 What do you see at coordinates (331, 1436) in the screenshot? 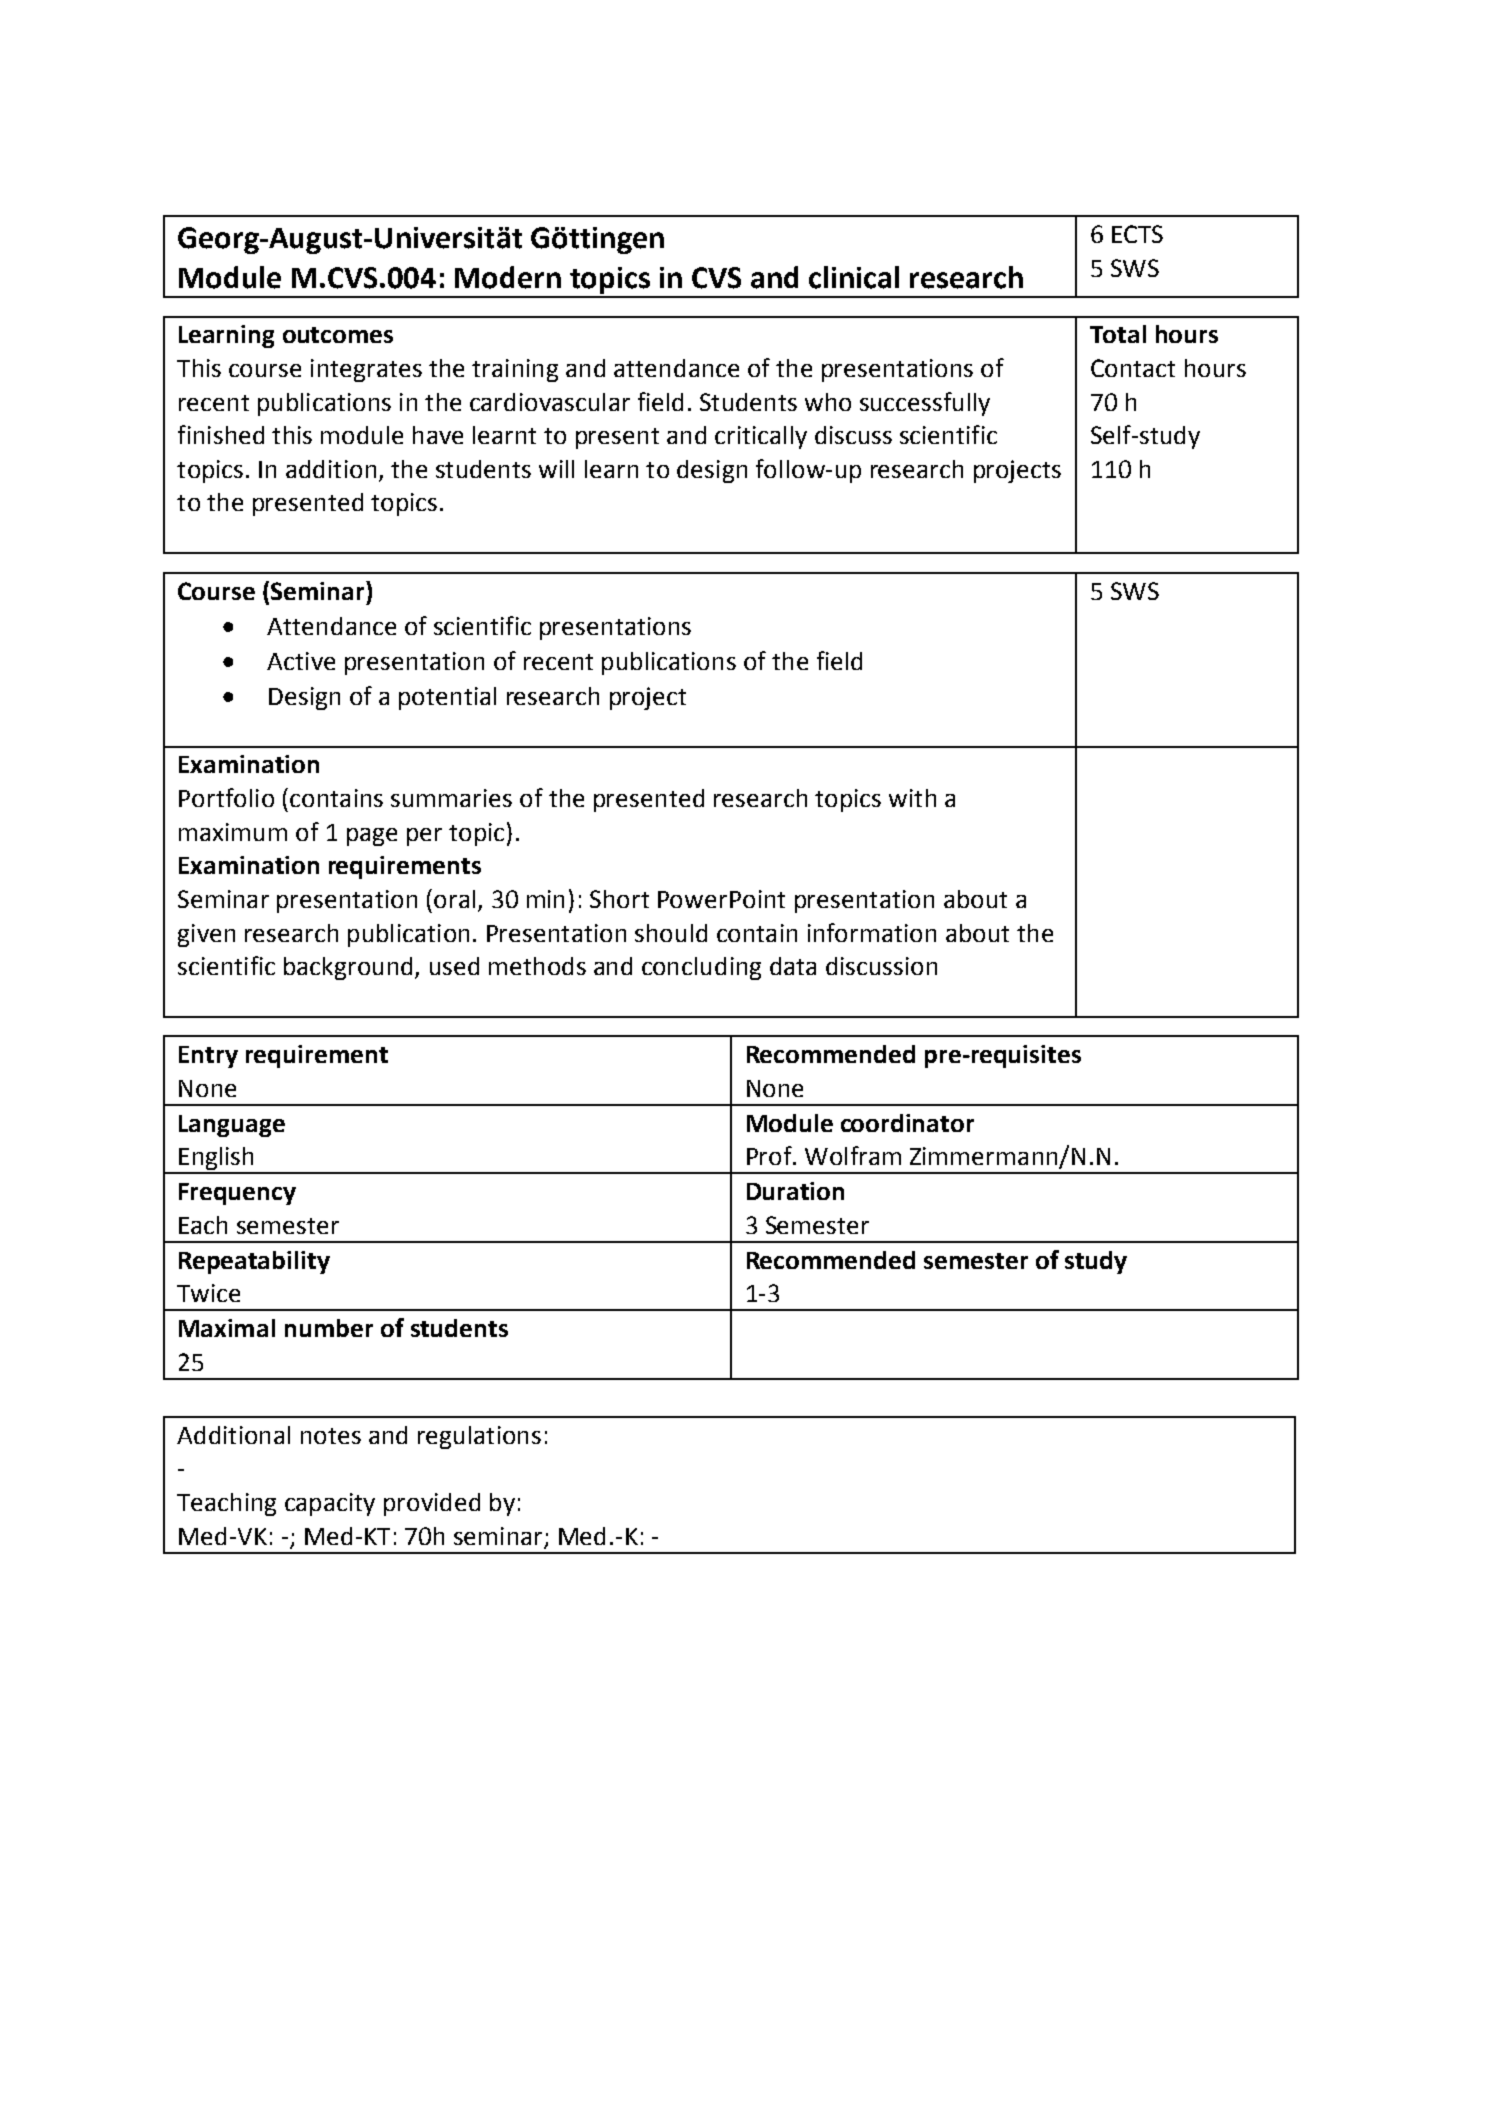
I see `notes` at bounding box center [331, 1436].
